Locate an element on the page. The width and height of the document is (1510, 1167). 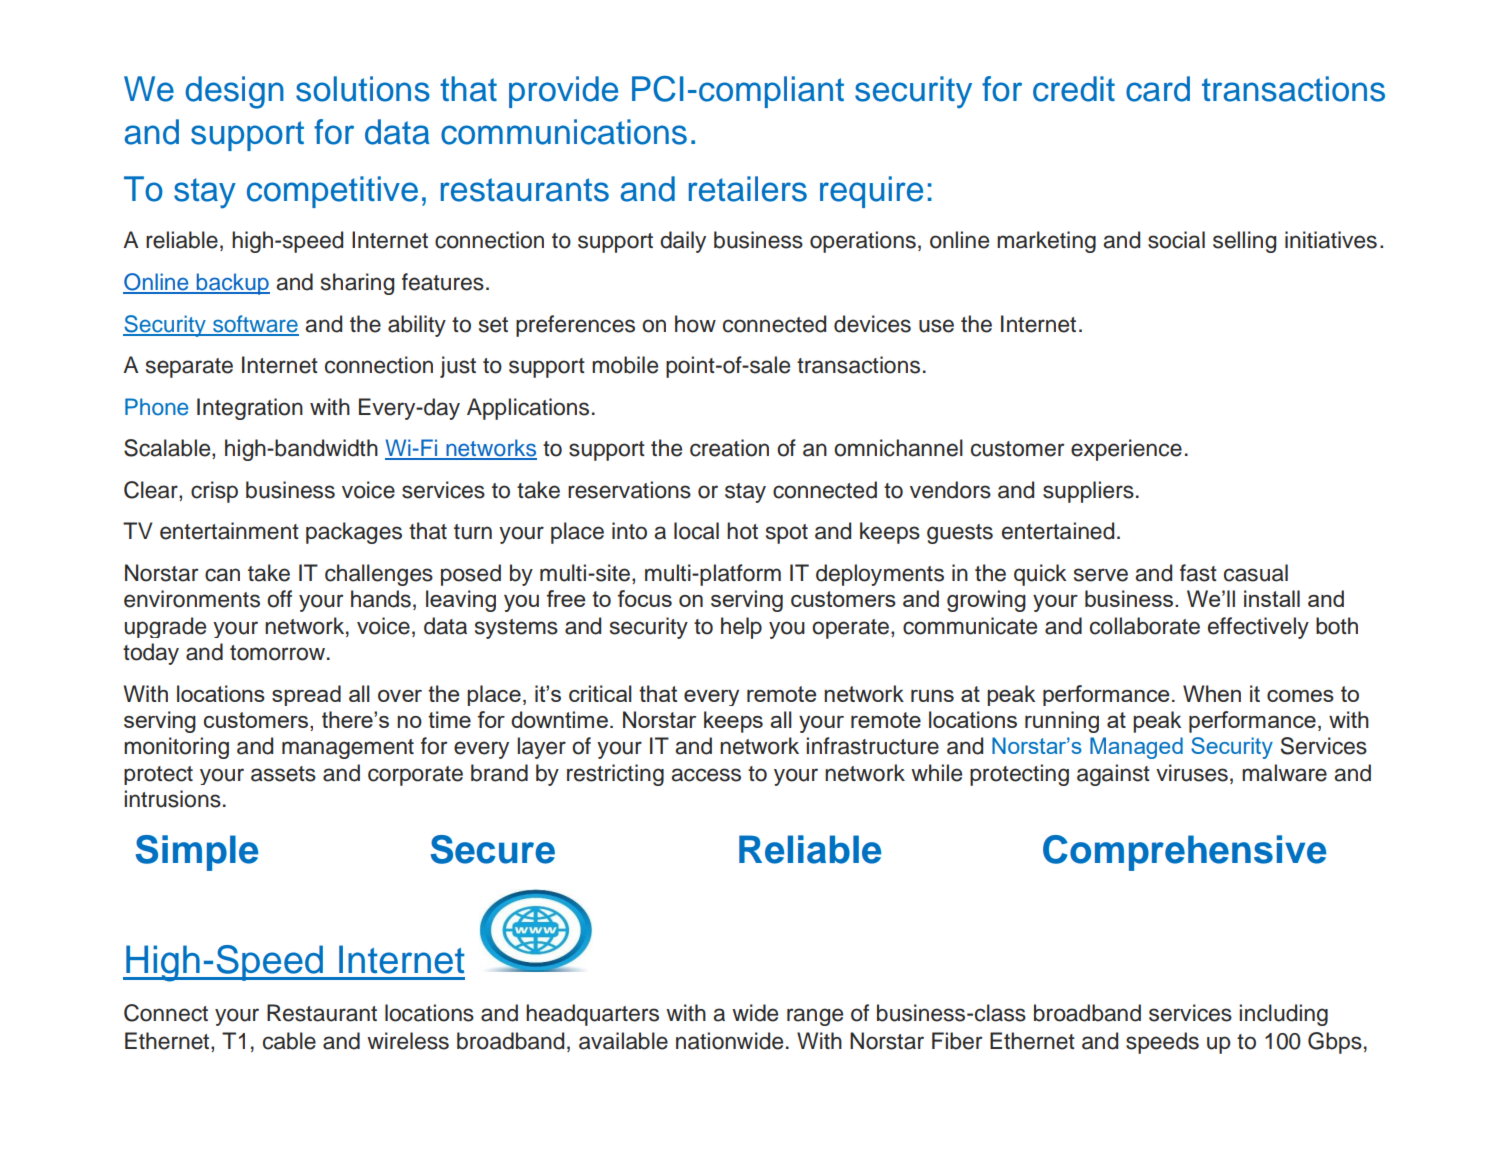
cable is located at coordinates (289, 1041).
